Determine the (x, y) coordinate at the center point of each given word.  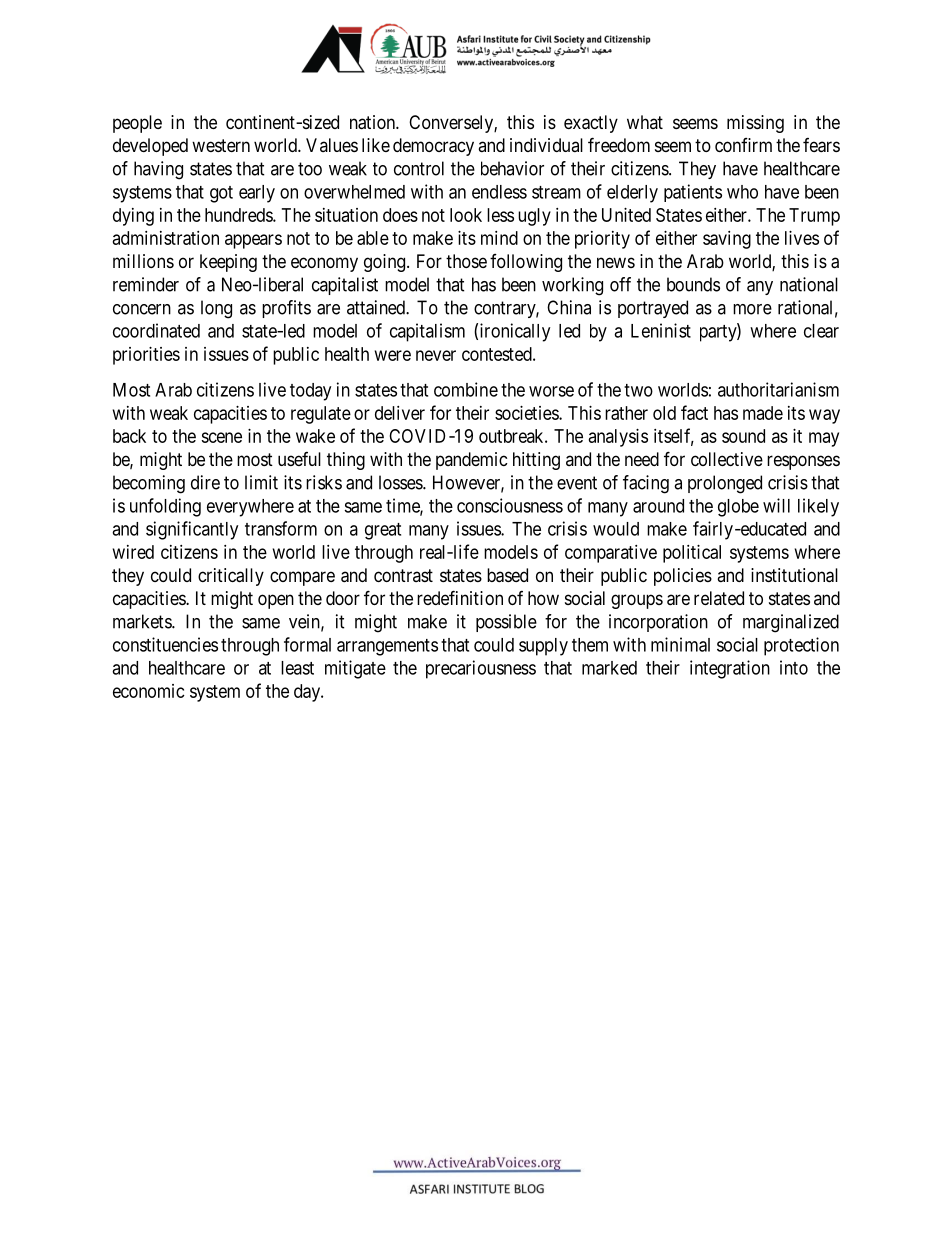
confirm (743, 145)
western (221, 145)
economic (149, 691)
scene (221, 437)
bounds (693, 284)
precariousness (481, 669)
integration (730, 669)
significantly (192, 530)
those (466, 261)
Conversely (452, 124)
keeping (228, 263)
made (763, 413)
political (692, 554)
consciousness (510, 505)
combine (466, 389)
